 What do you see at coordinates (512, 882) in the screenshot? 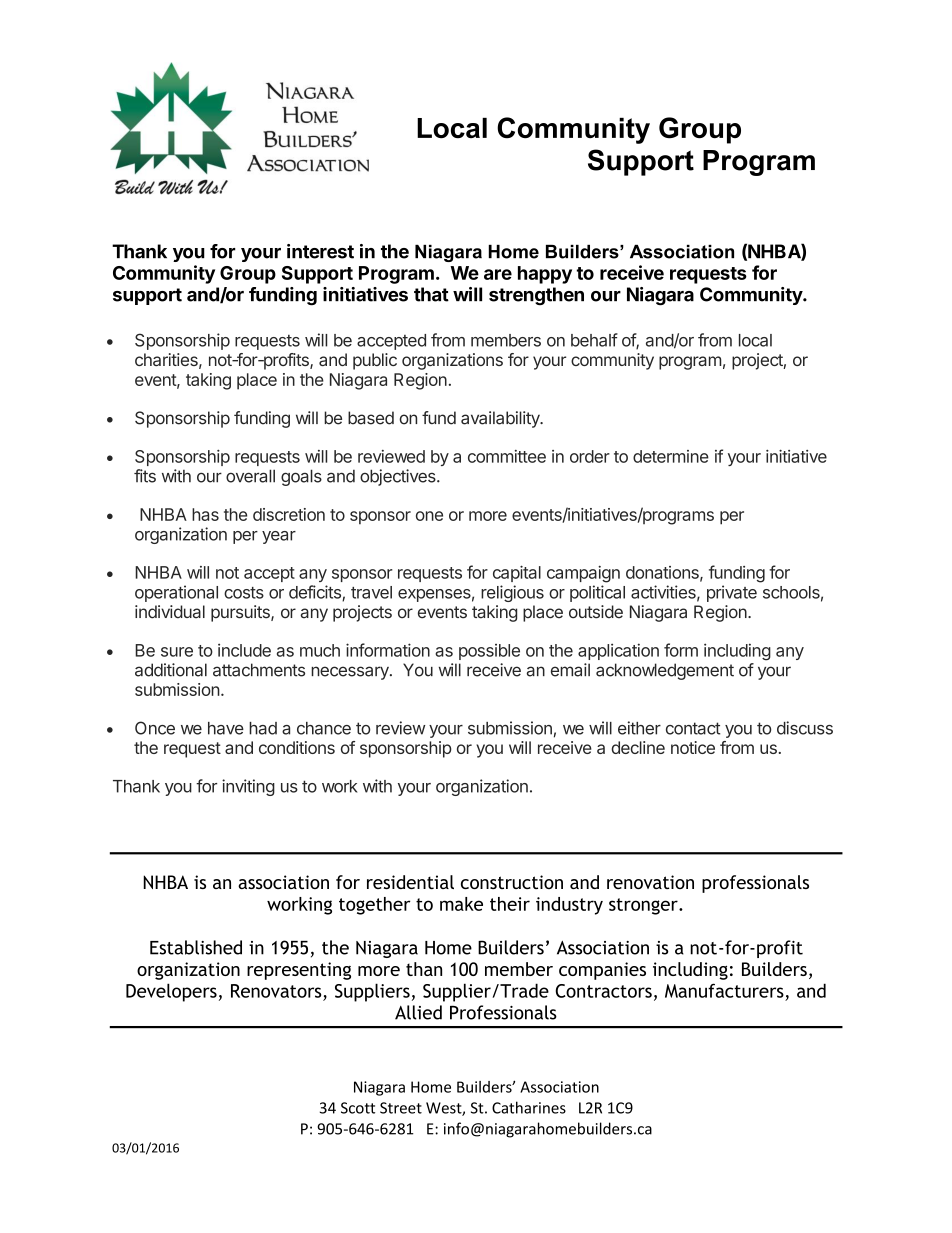
I see `construction` at bounding box center [512, 882].
